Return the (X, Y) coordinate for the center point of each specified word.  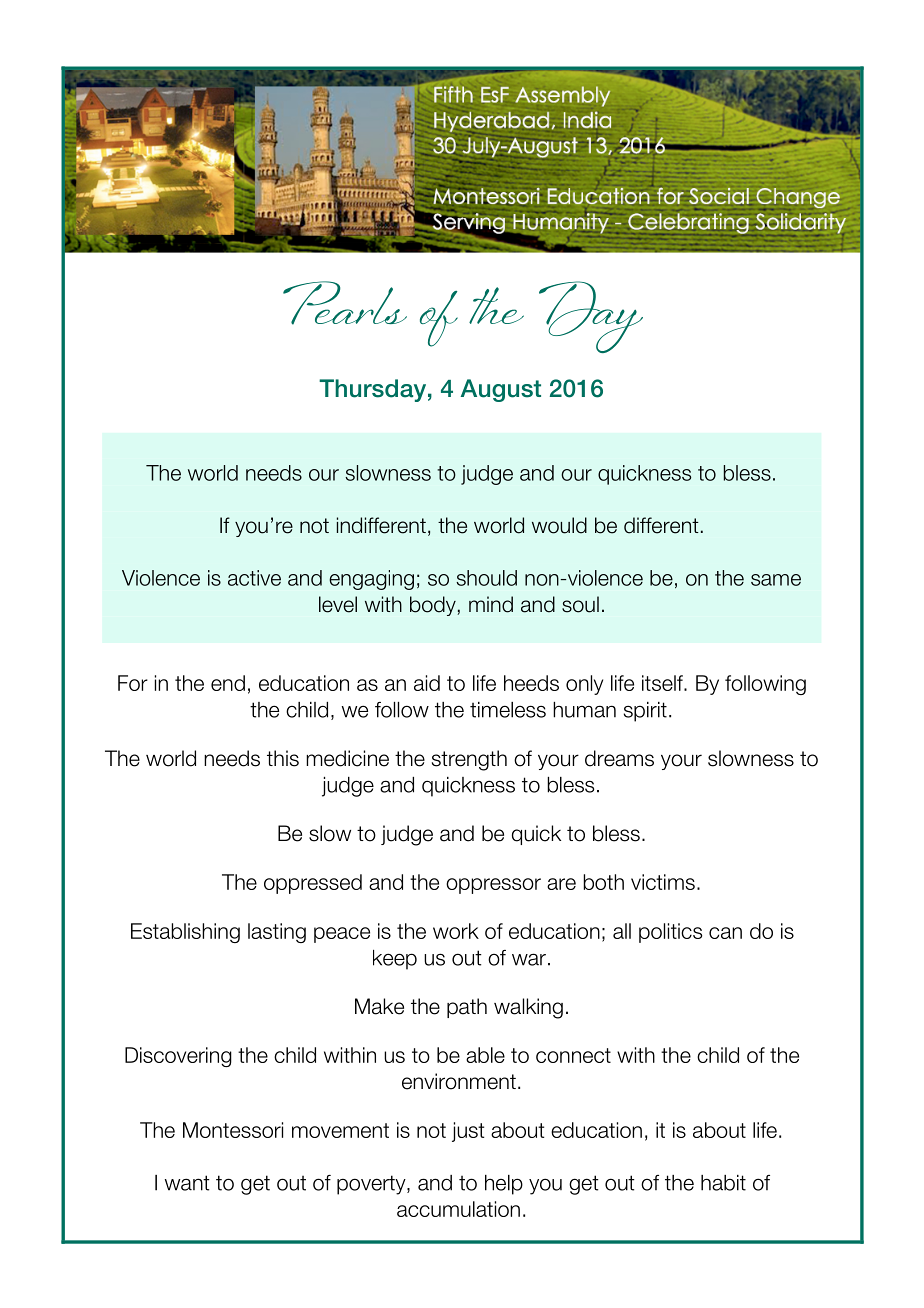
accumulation (458, 1209)
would (559, 525)
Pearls (345, 303)
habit (723, 1183)
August (501, 390)
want (187, 1183)
